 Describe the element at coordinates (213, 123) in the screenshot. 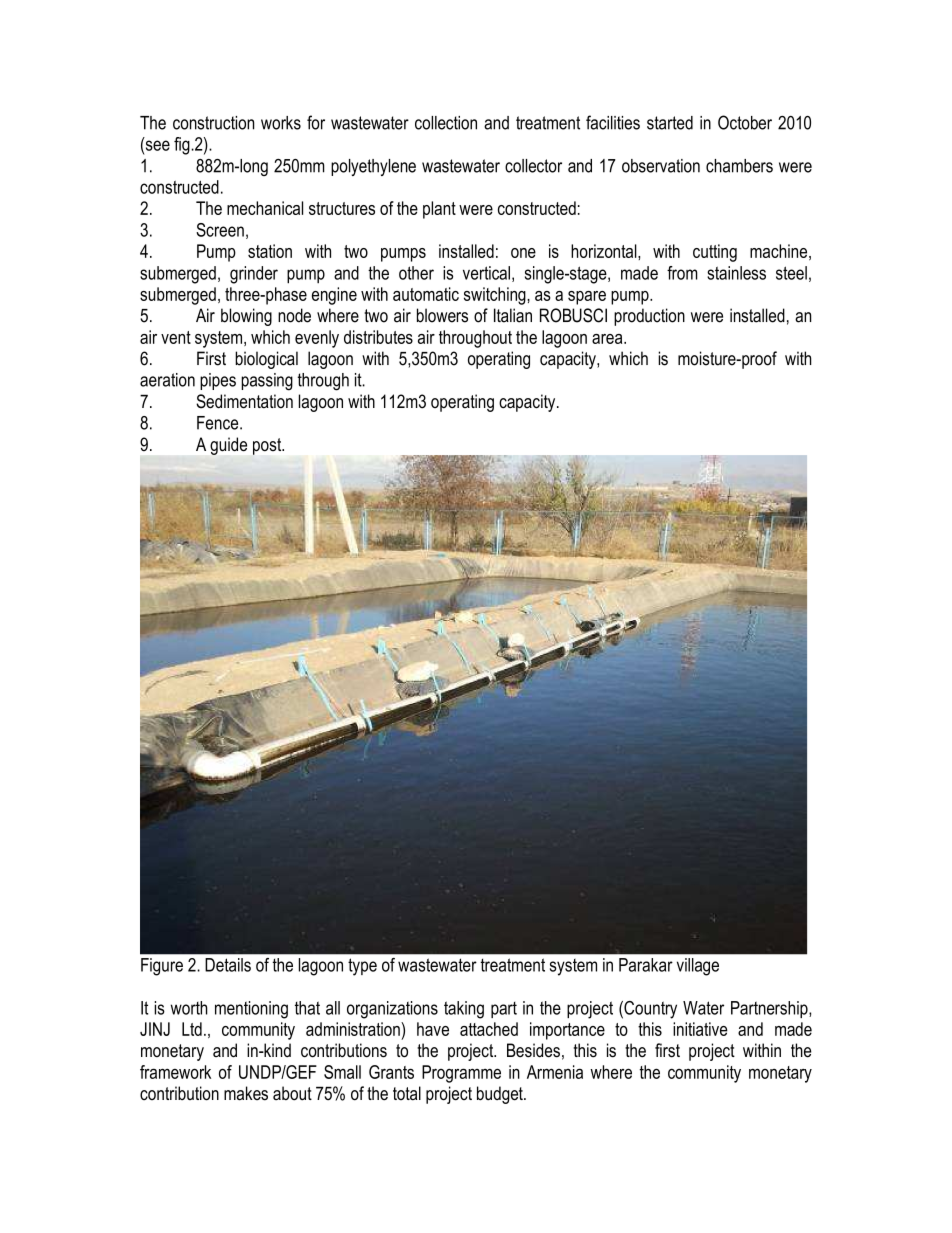

I see `construction` at that location.
